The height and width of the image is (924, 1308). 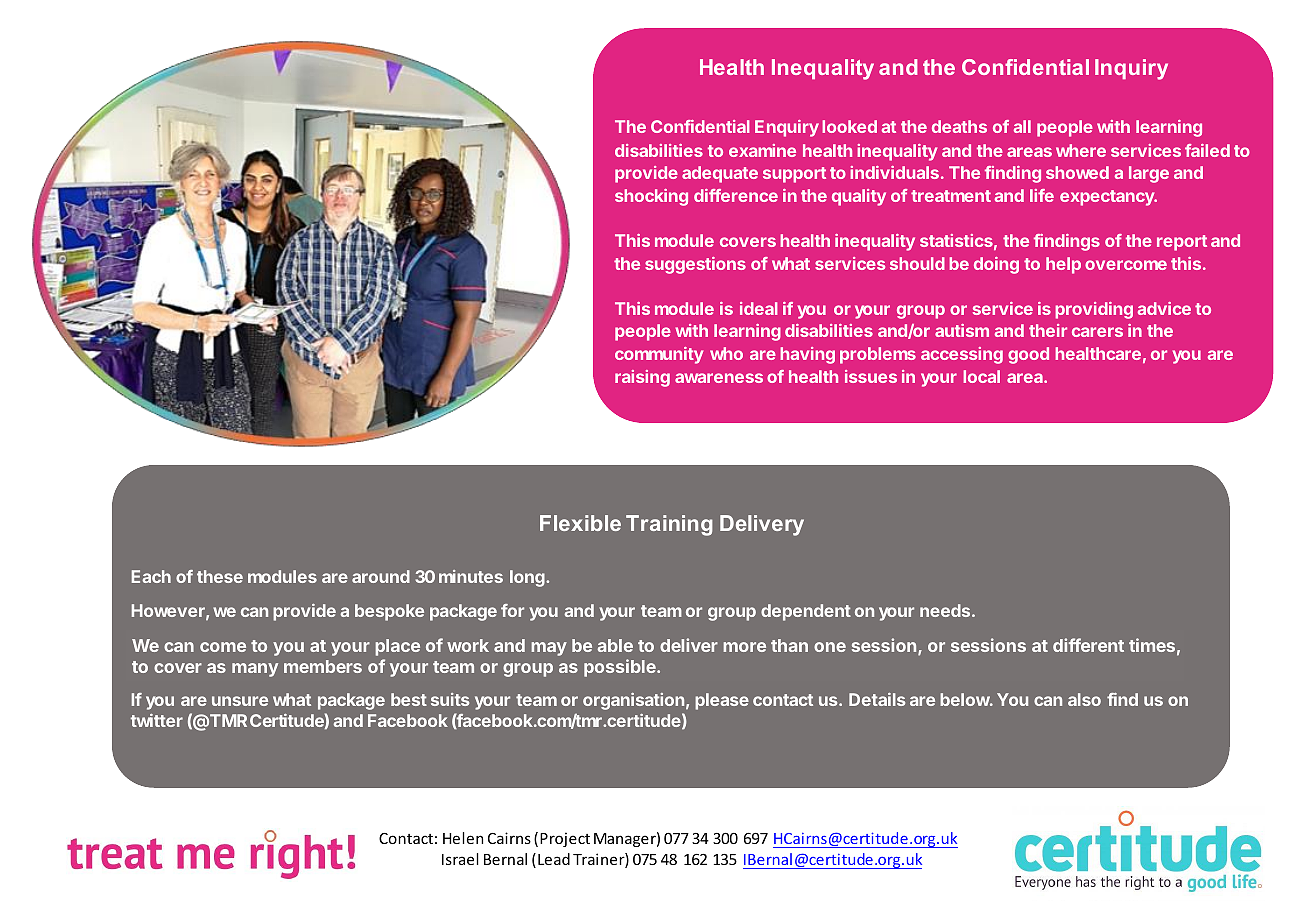 I want to click on Inquiry, so click(x=1131, y=69).
